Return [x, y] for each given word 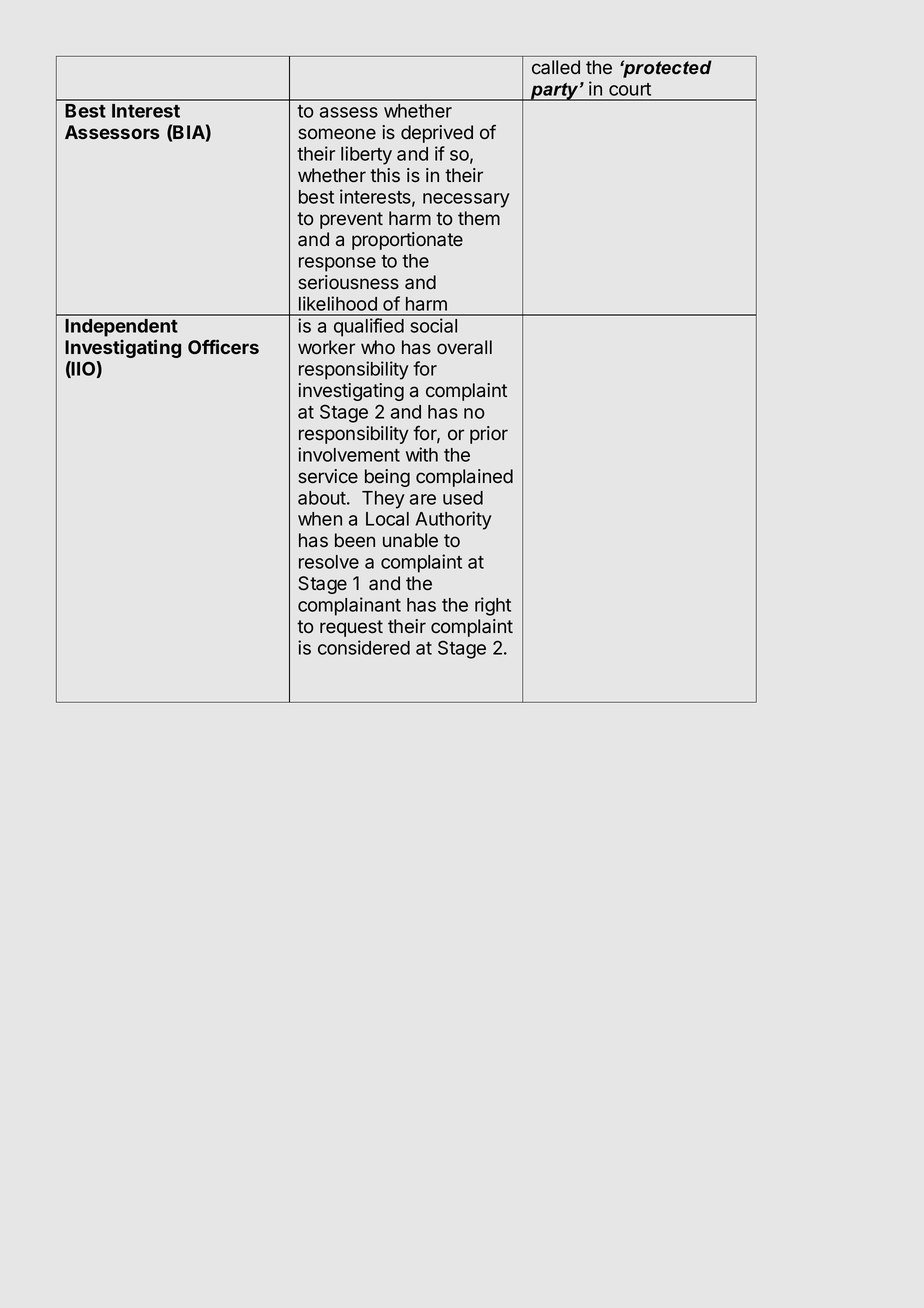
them [479, 218]
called [556, 67]
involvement [349, 454]
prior [489, 435]
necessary [466, 200]
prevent [351, 220]
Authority [453, 520]
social [433, 325]
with [422, 454]
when [320, 519]
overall [464, 347]
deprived [437, 134]
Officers [223, 346]
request [351, 628]
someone [337, 134]
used [463, 498]
